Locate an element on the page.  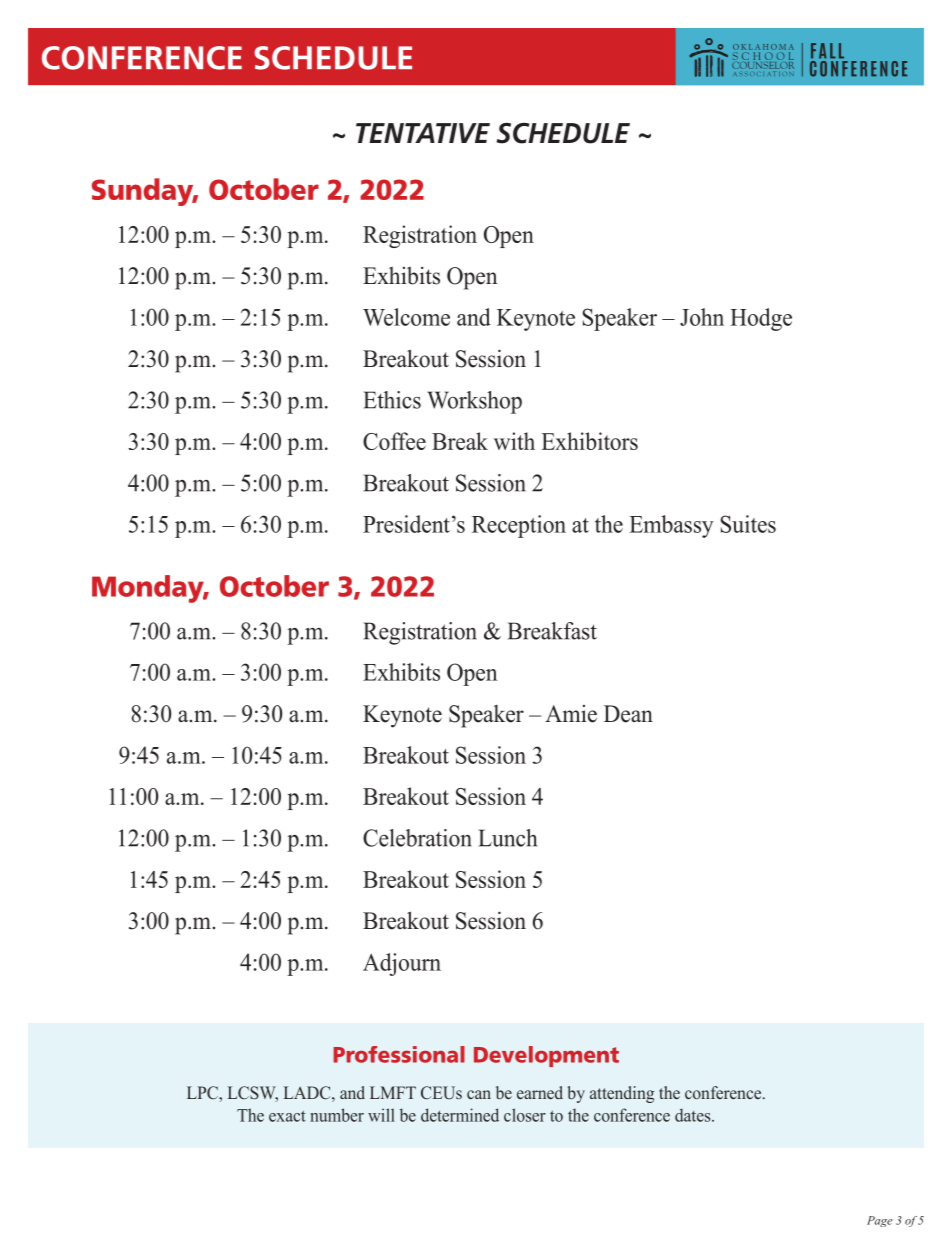
Amie is located at coordinates (571, 714).
